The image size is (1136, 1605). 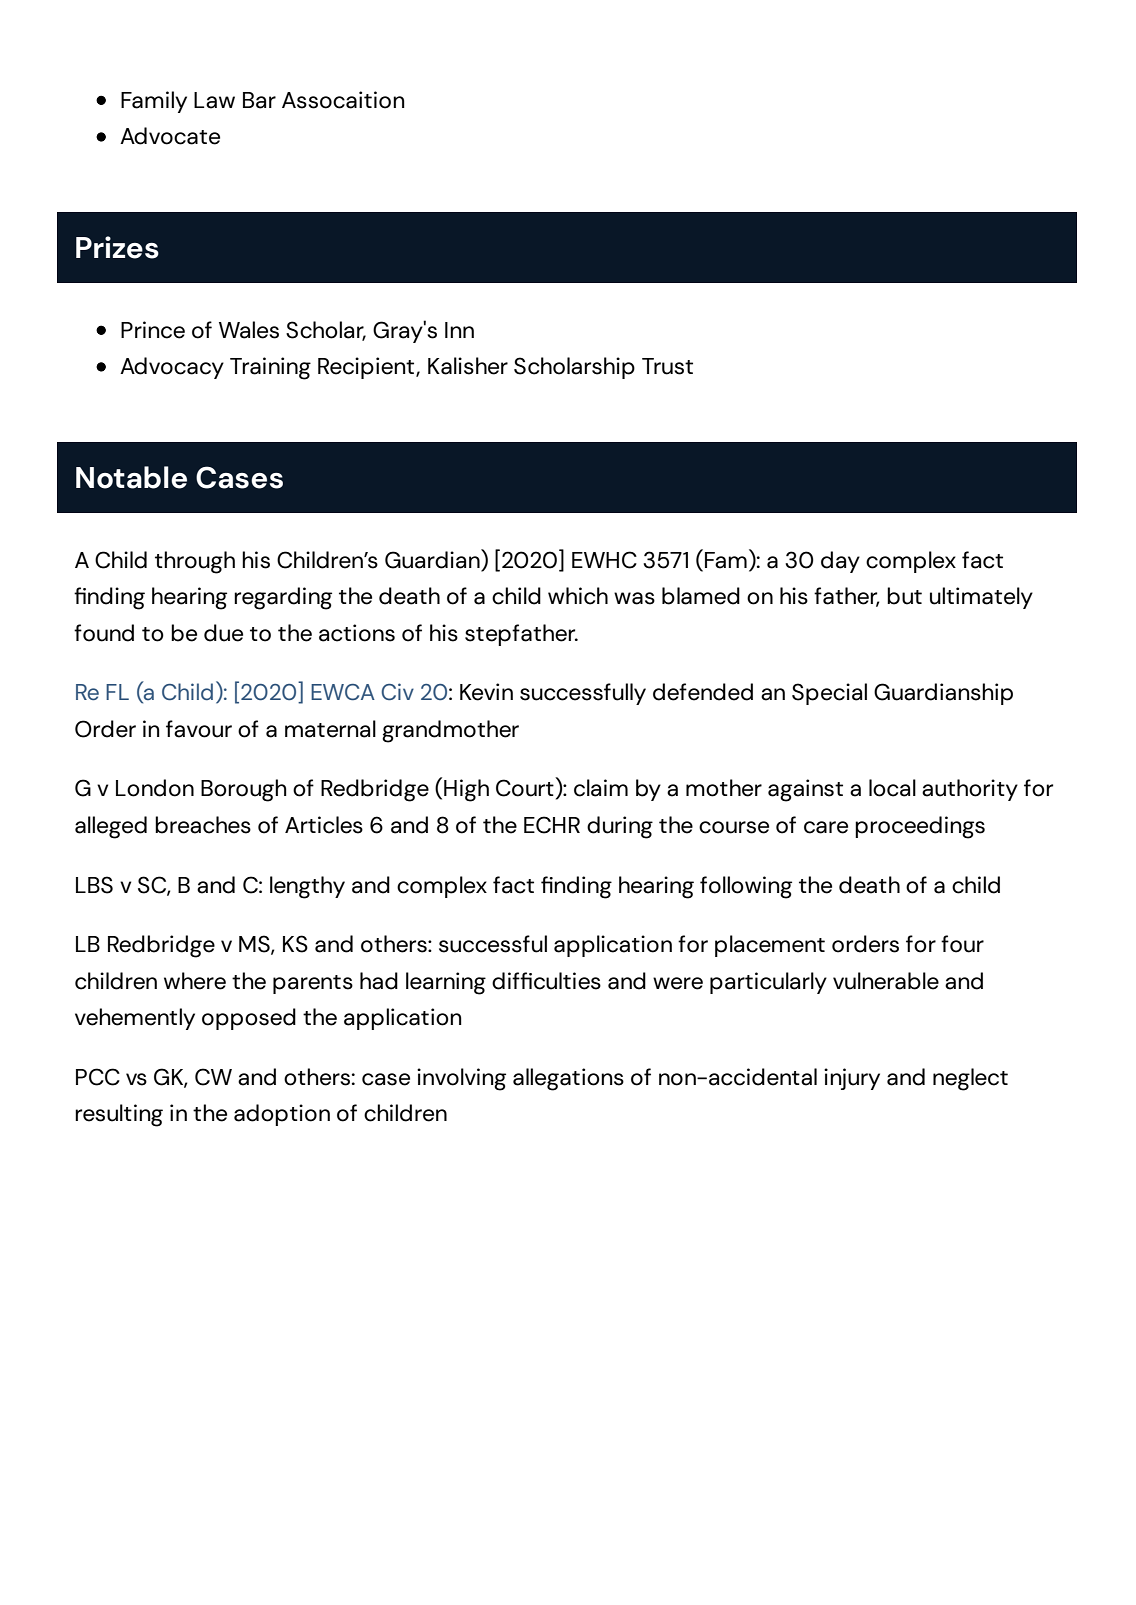 I want to click on breaches, so click(x=203, y=825).
